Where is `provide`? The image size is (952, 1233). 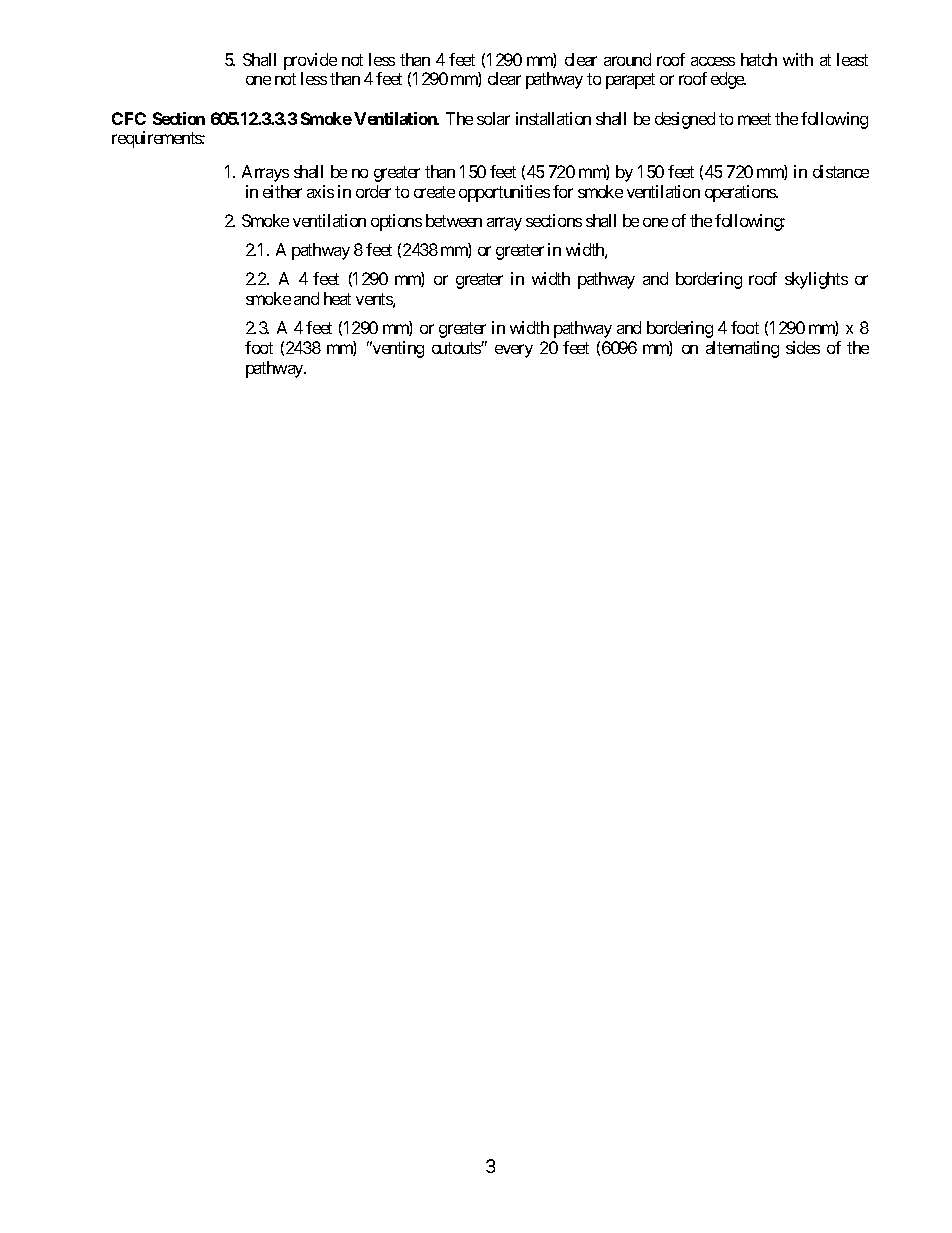
provide is located at coordinates (311, 63).
